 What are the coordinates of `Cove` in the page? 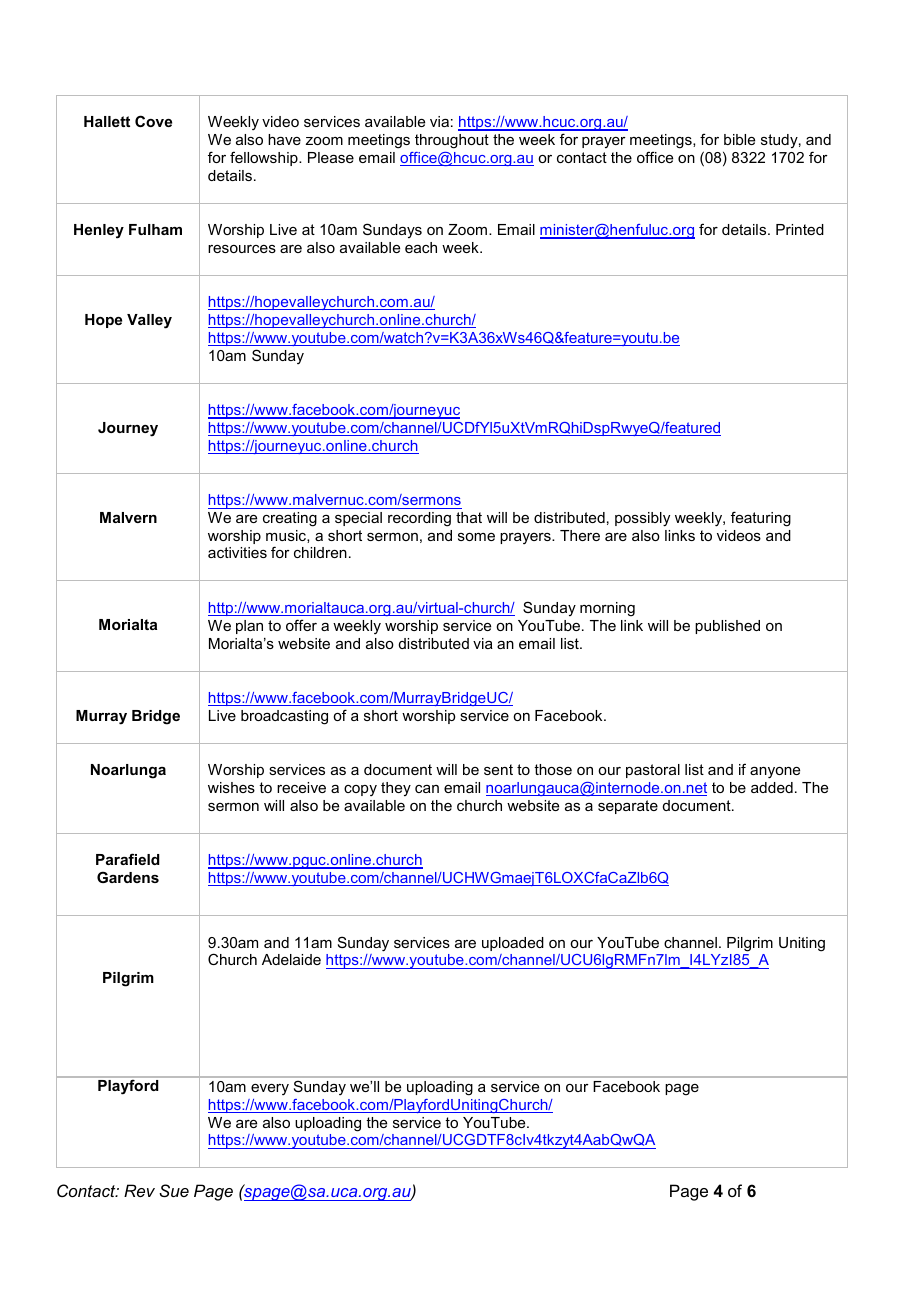 It's located at (153, 121).
